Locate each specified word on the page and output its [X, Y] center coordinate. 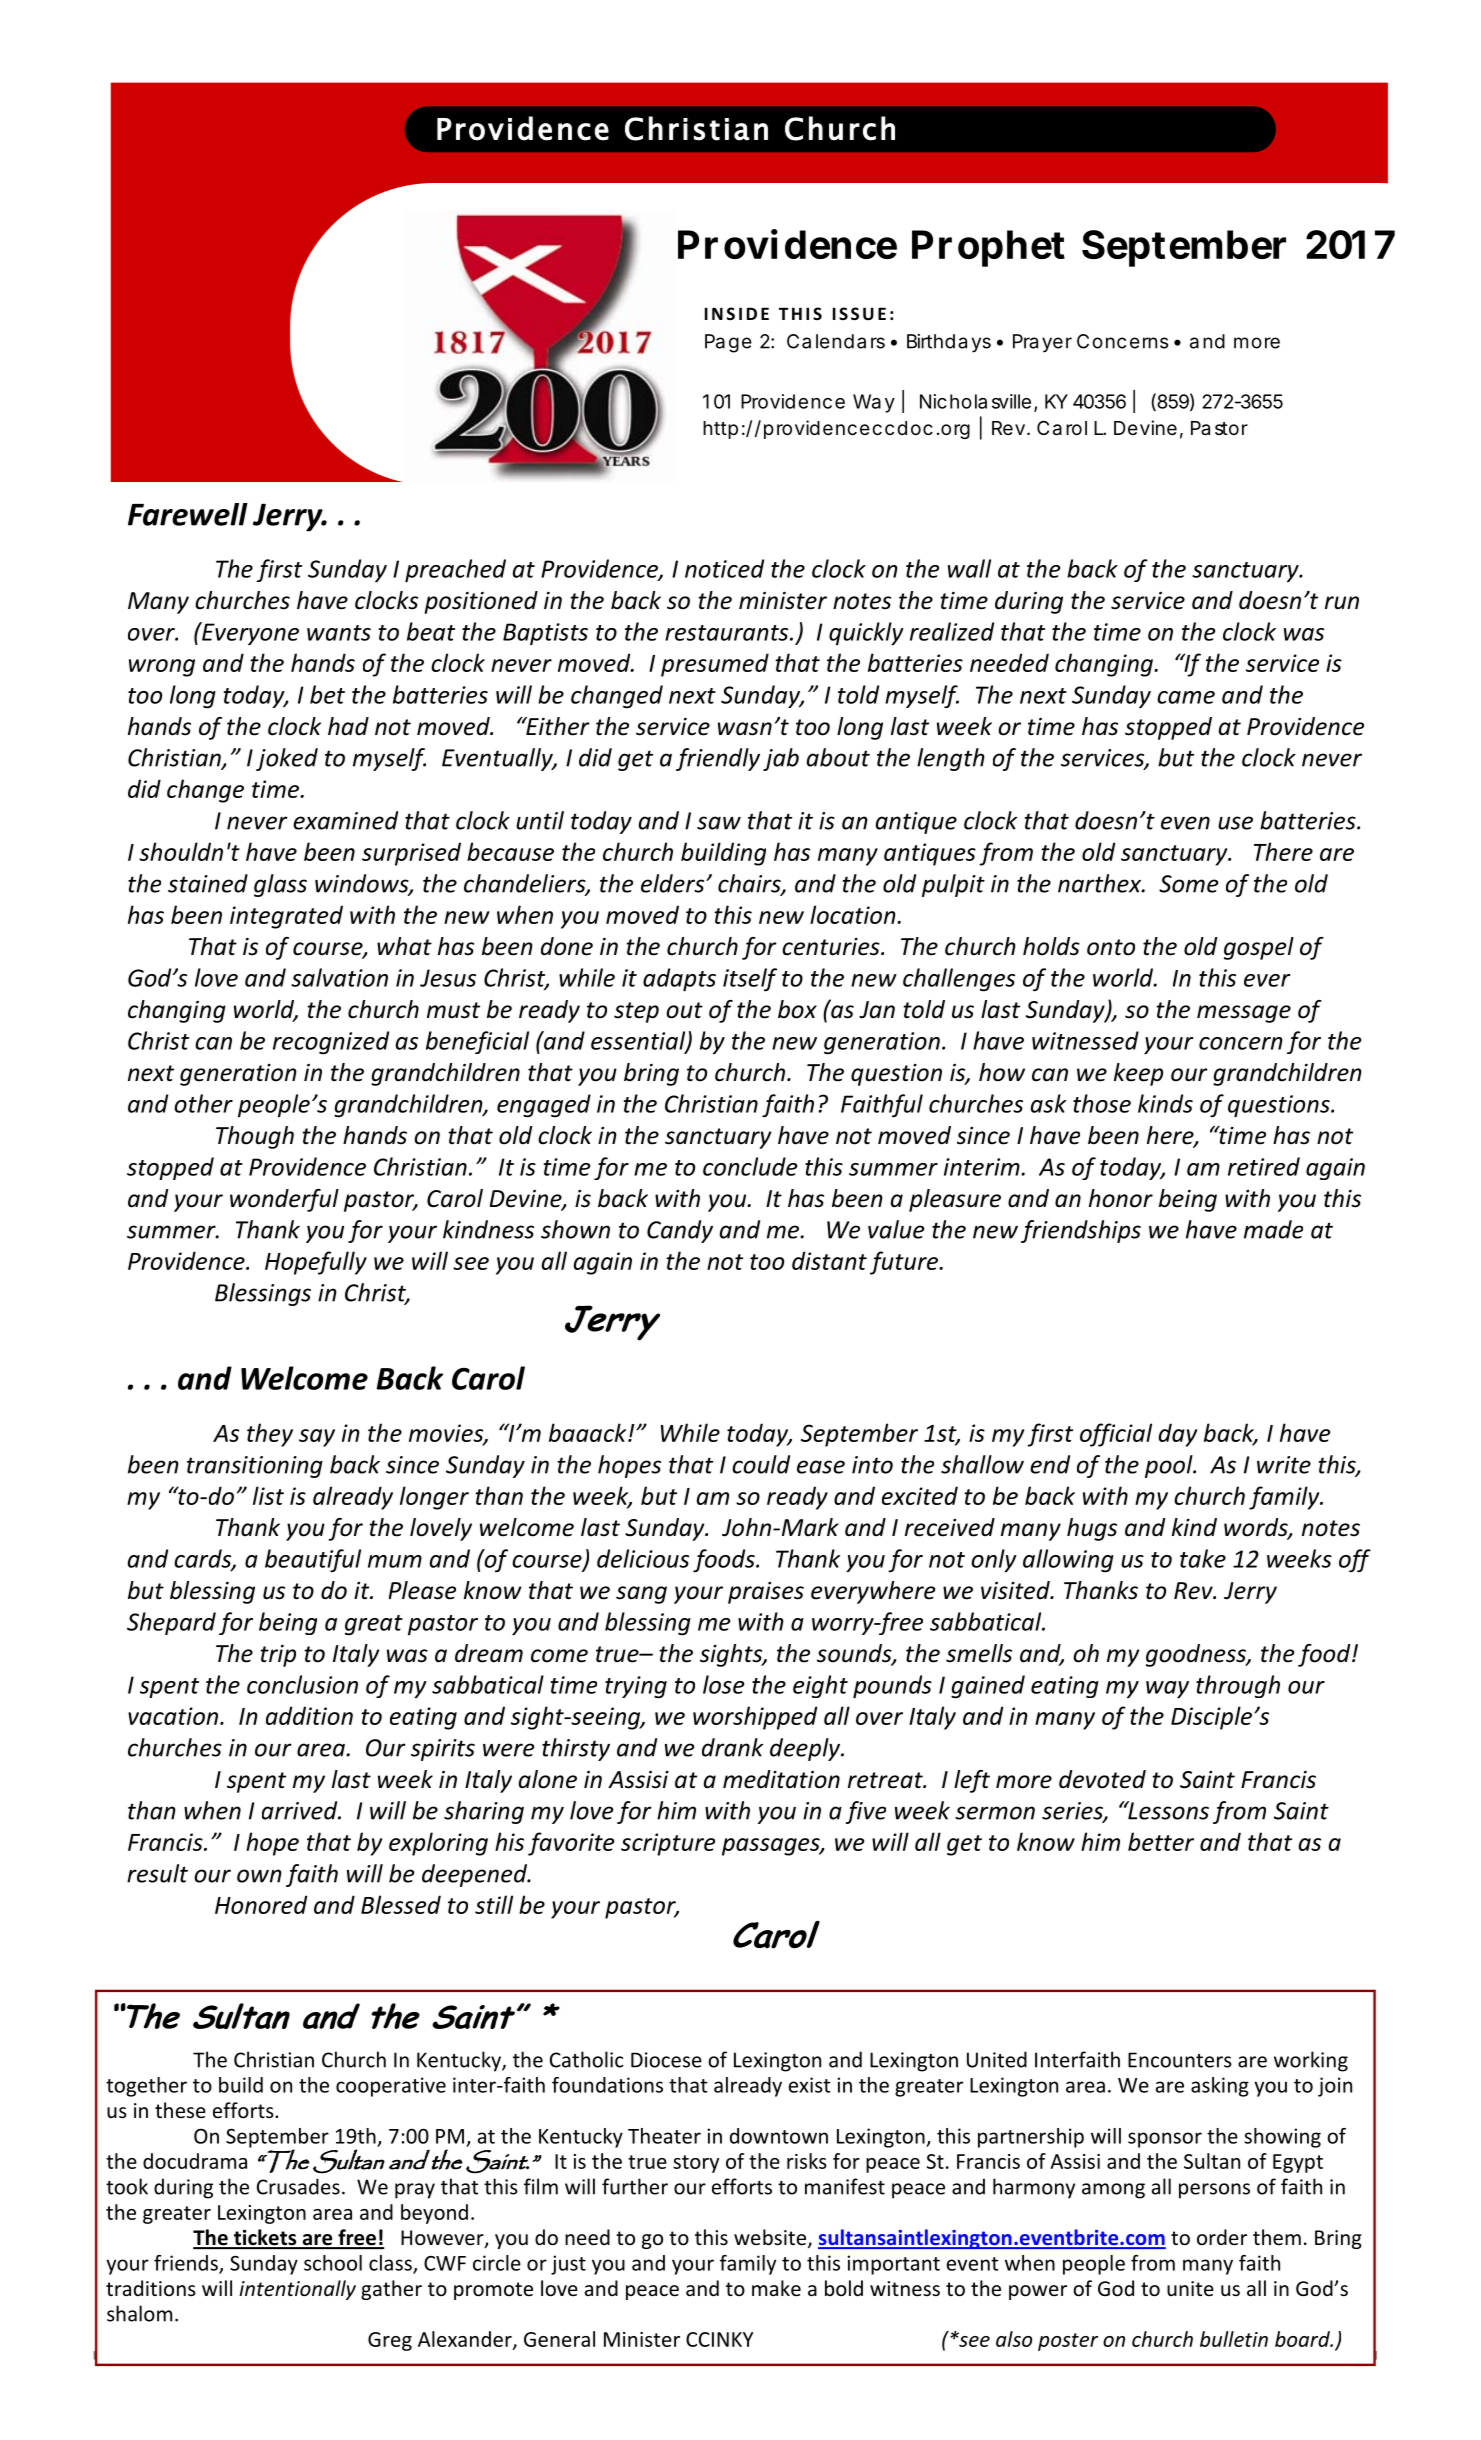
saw [719, 823]
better [1161, 1841]
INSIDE [737, 313]
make [776, 2288]
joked [287, 759]
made [1273, 1229]
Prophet [988, 248]
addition [309, 1715]
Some [1189, 884]
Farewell [188, 514]
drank [732, 1747]
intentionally [297, 2290]
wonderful [284, 1200]
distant [829, 1260]
